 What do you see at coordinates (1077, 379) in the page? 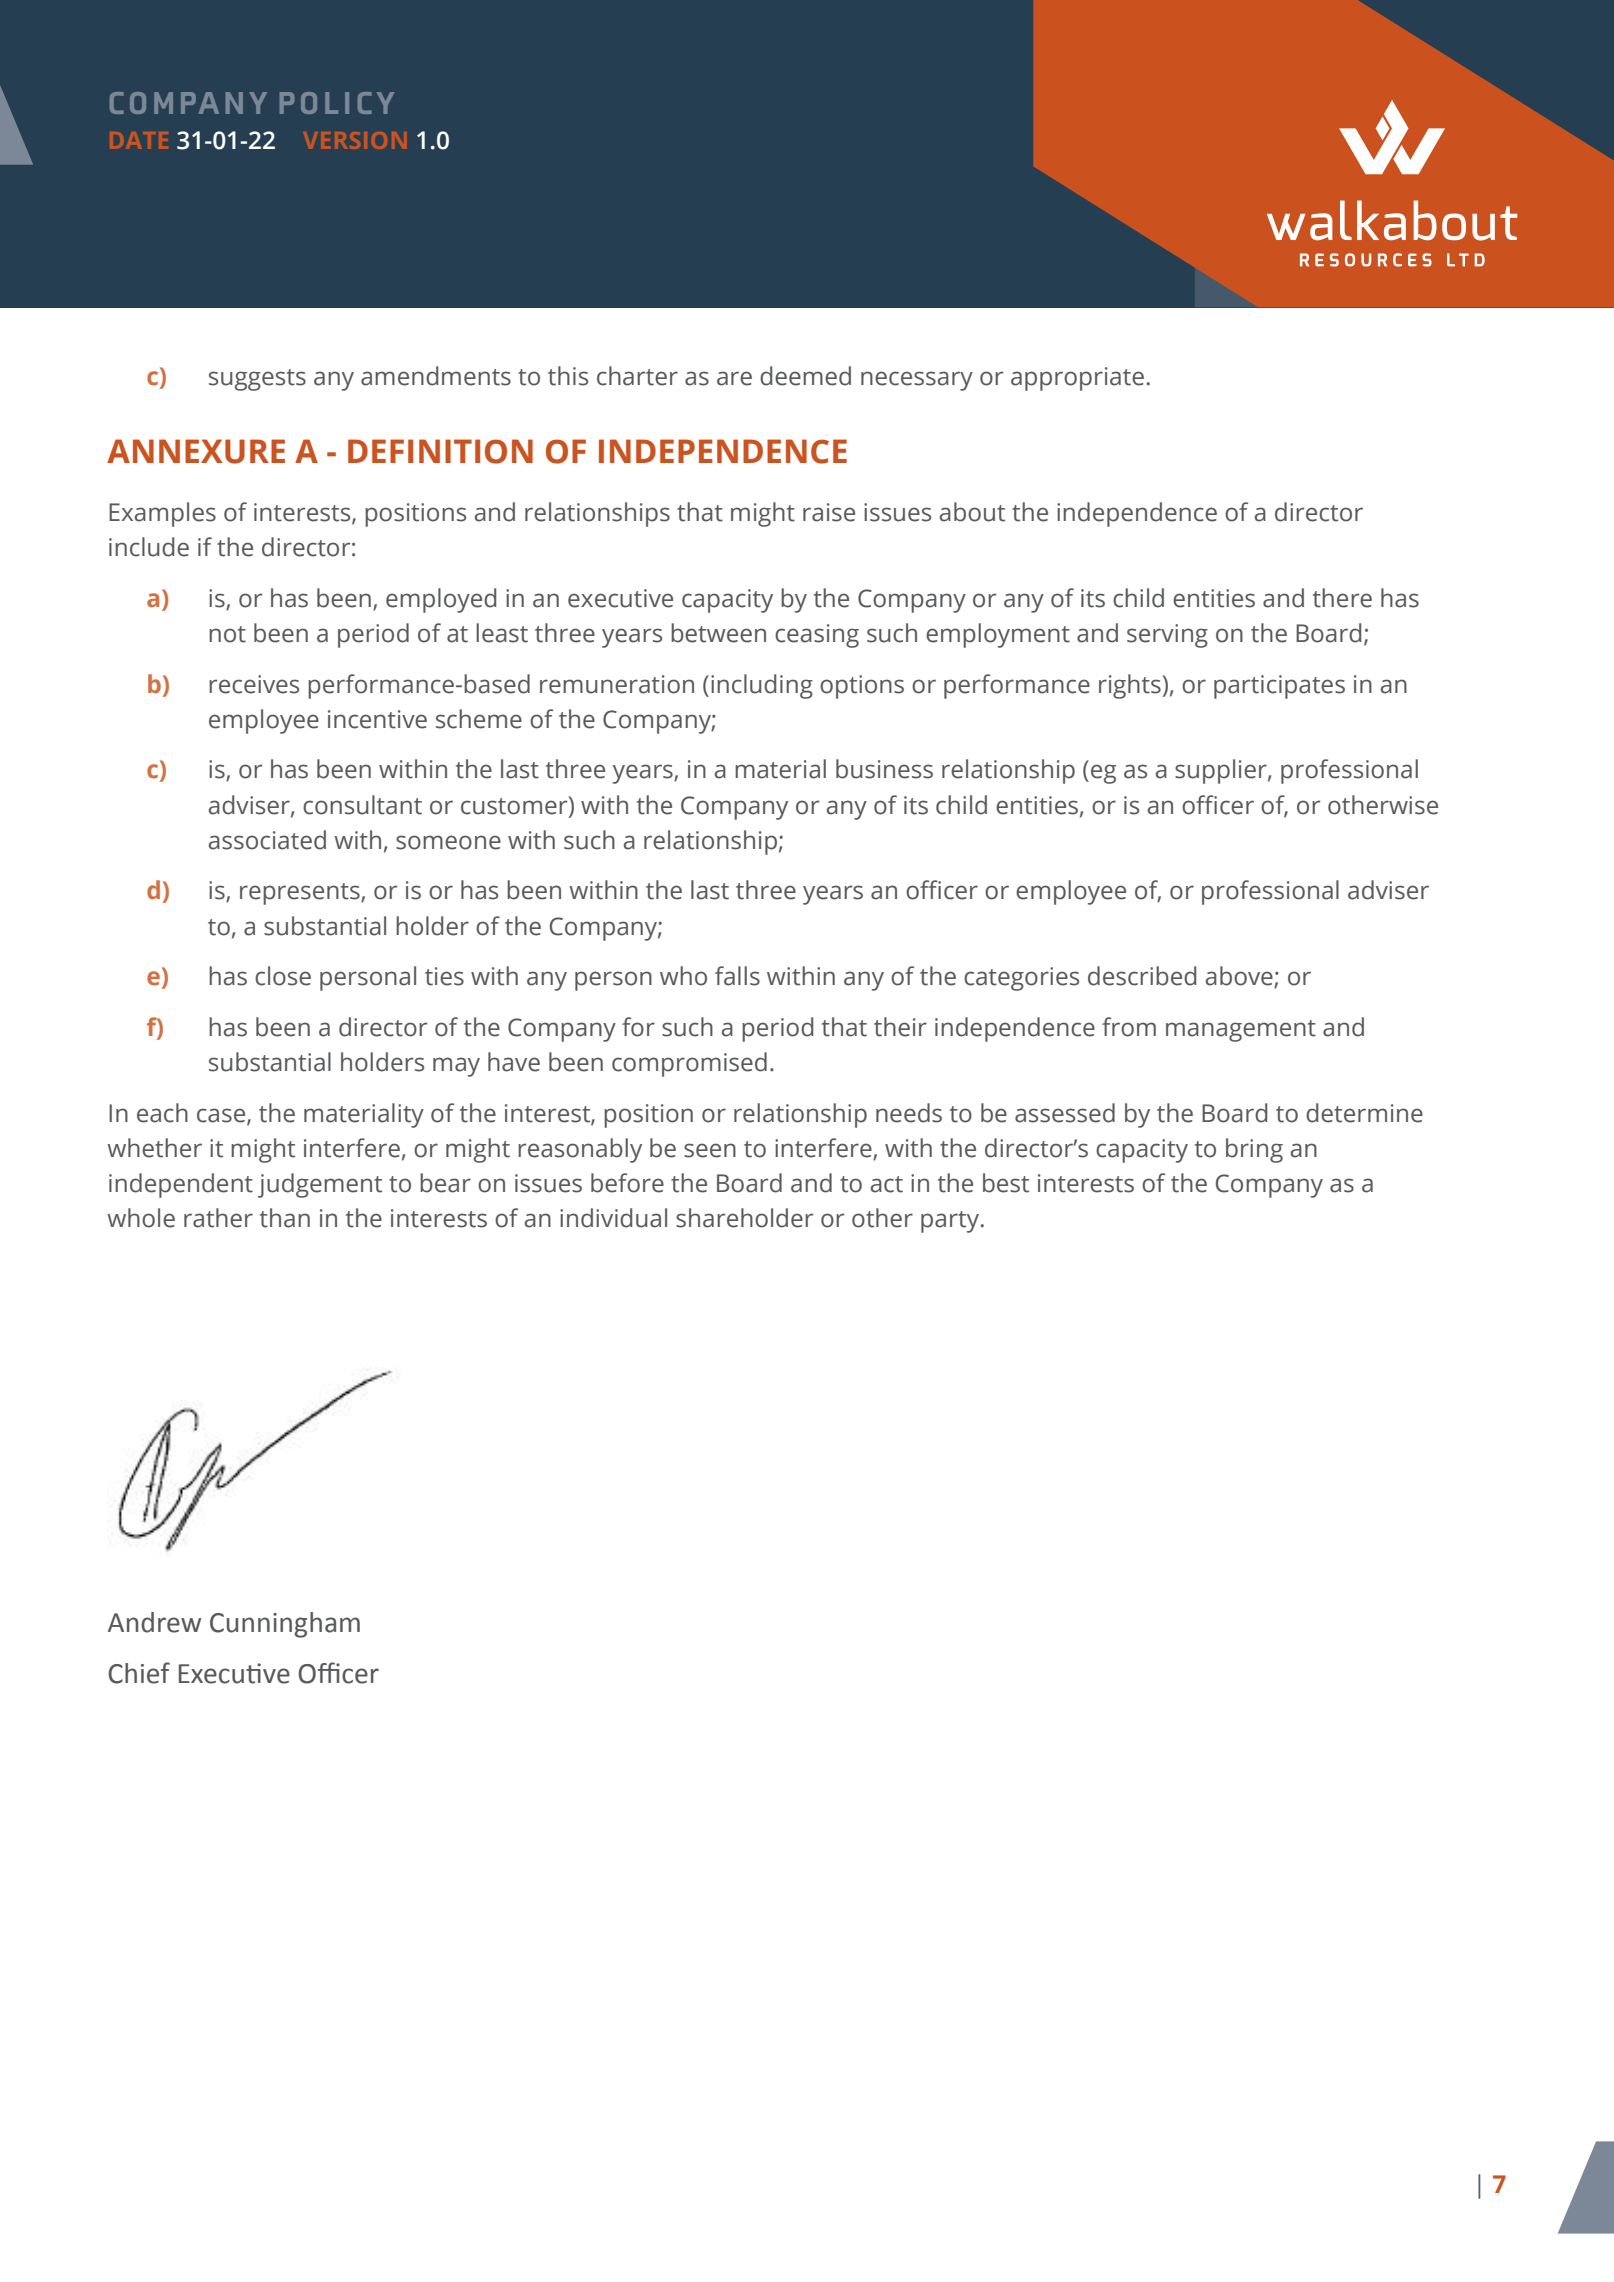
I see `appropriate` at bounding box center [1077, 379].
